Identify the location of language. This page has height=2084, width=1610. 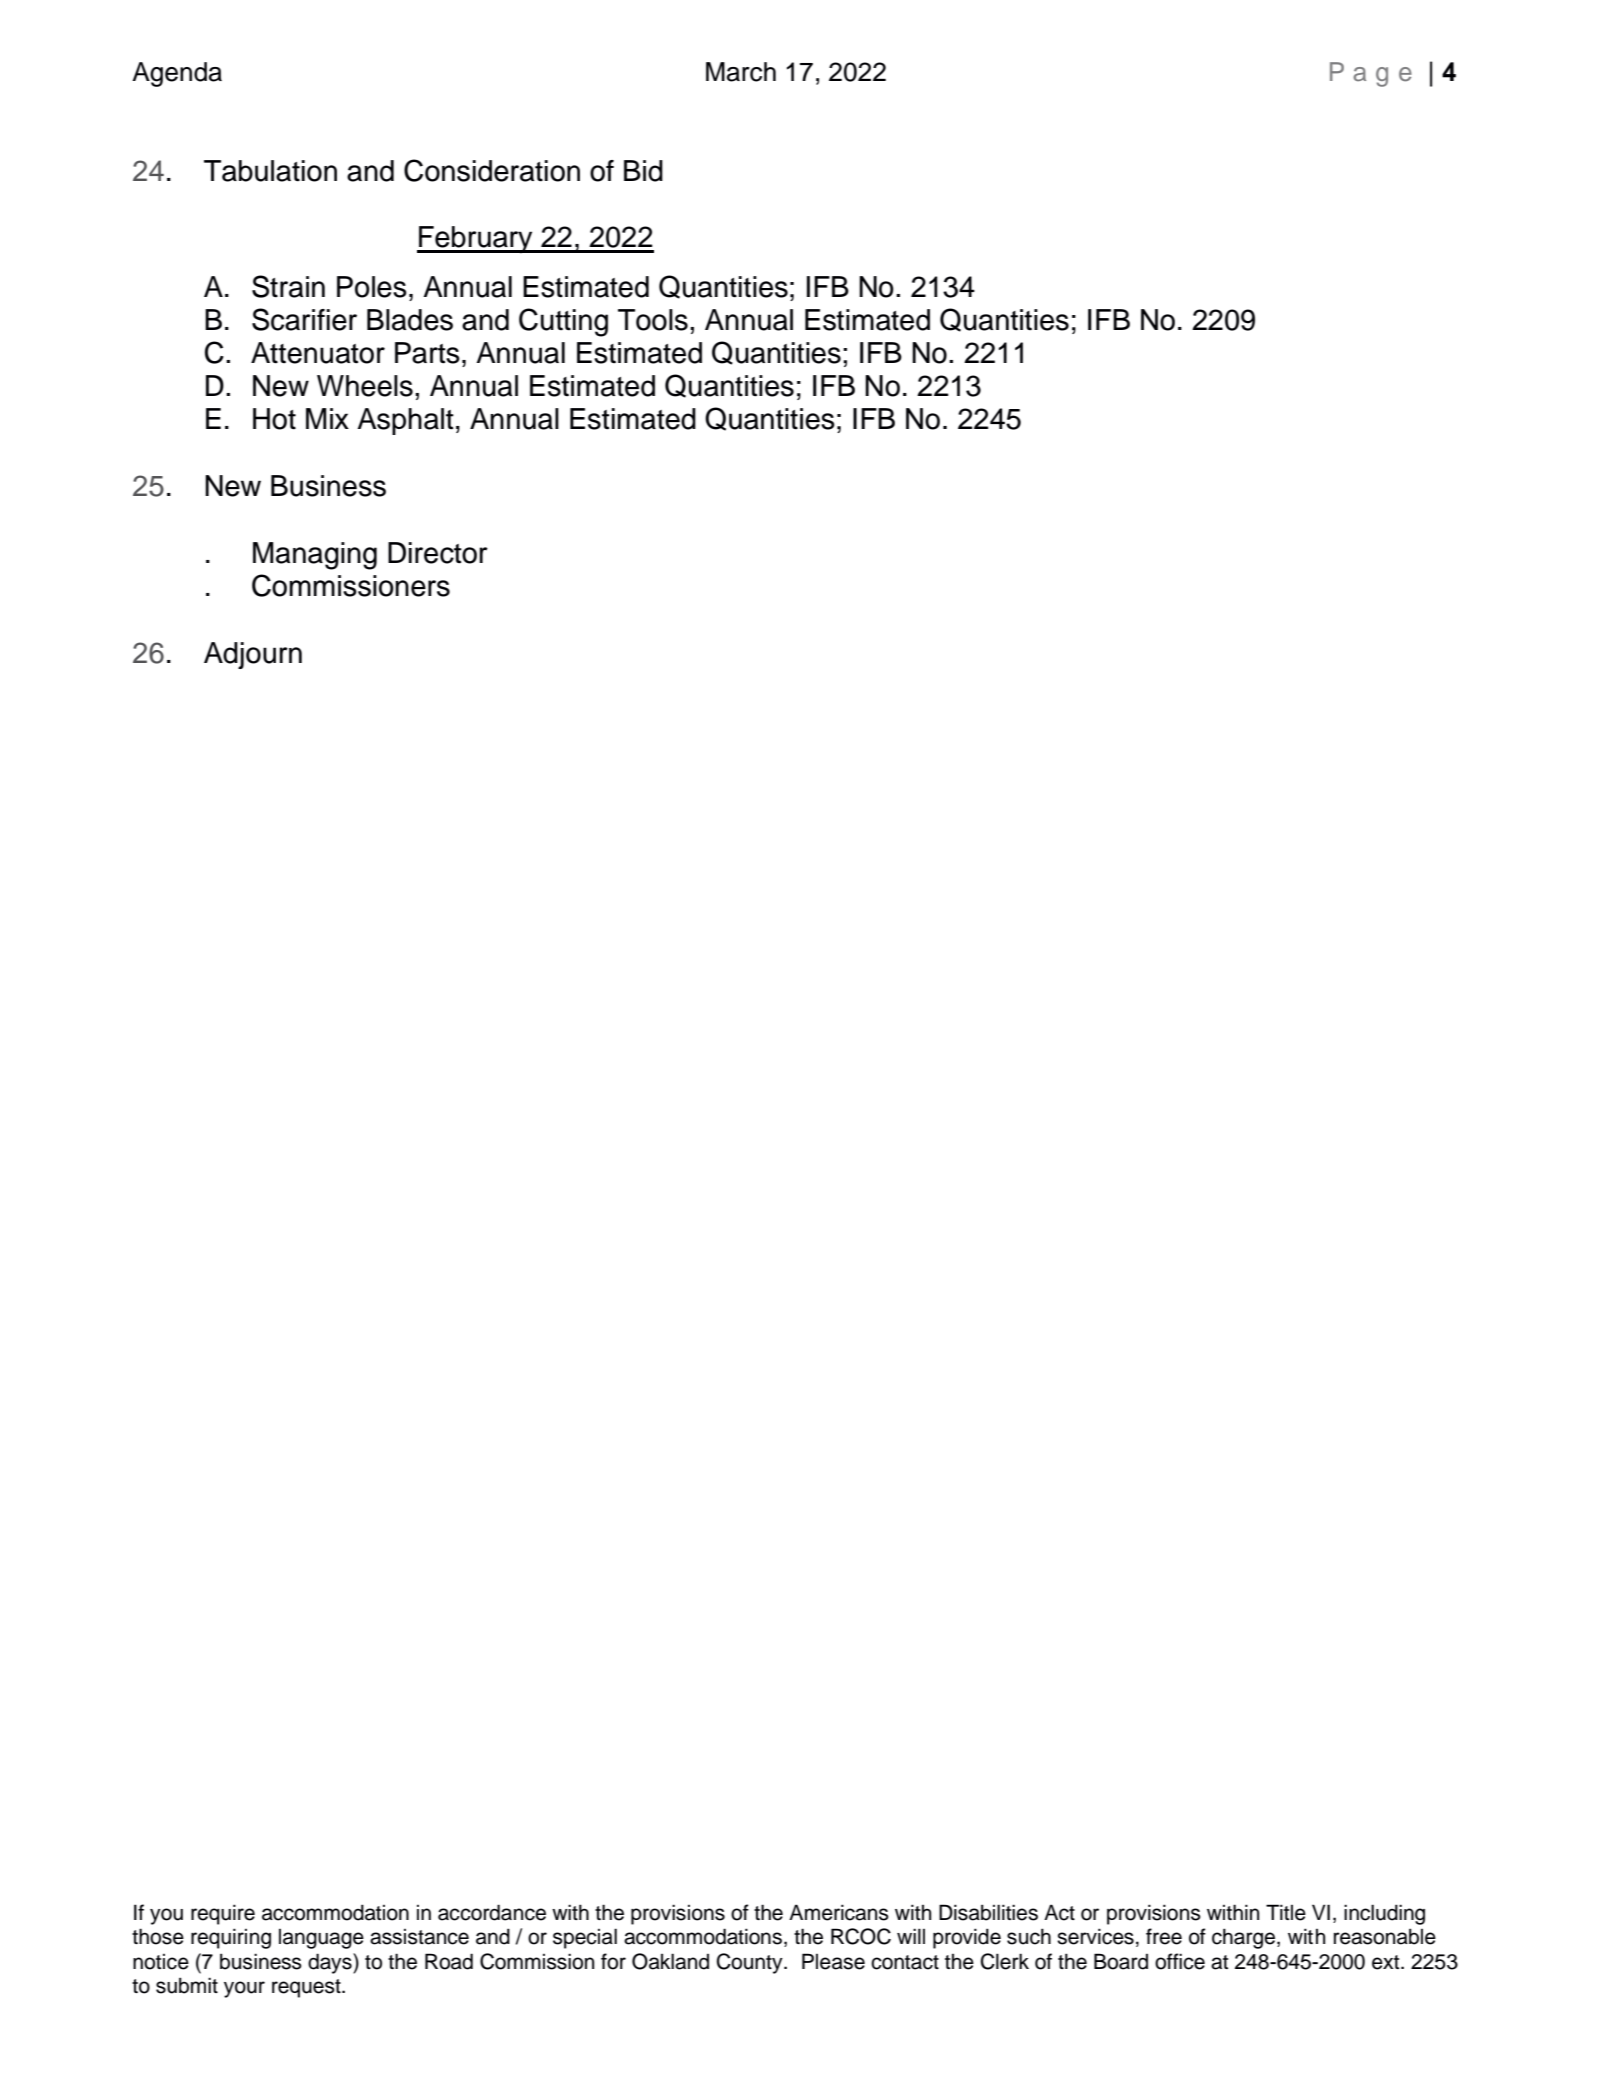
(321, 1939).
